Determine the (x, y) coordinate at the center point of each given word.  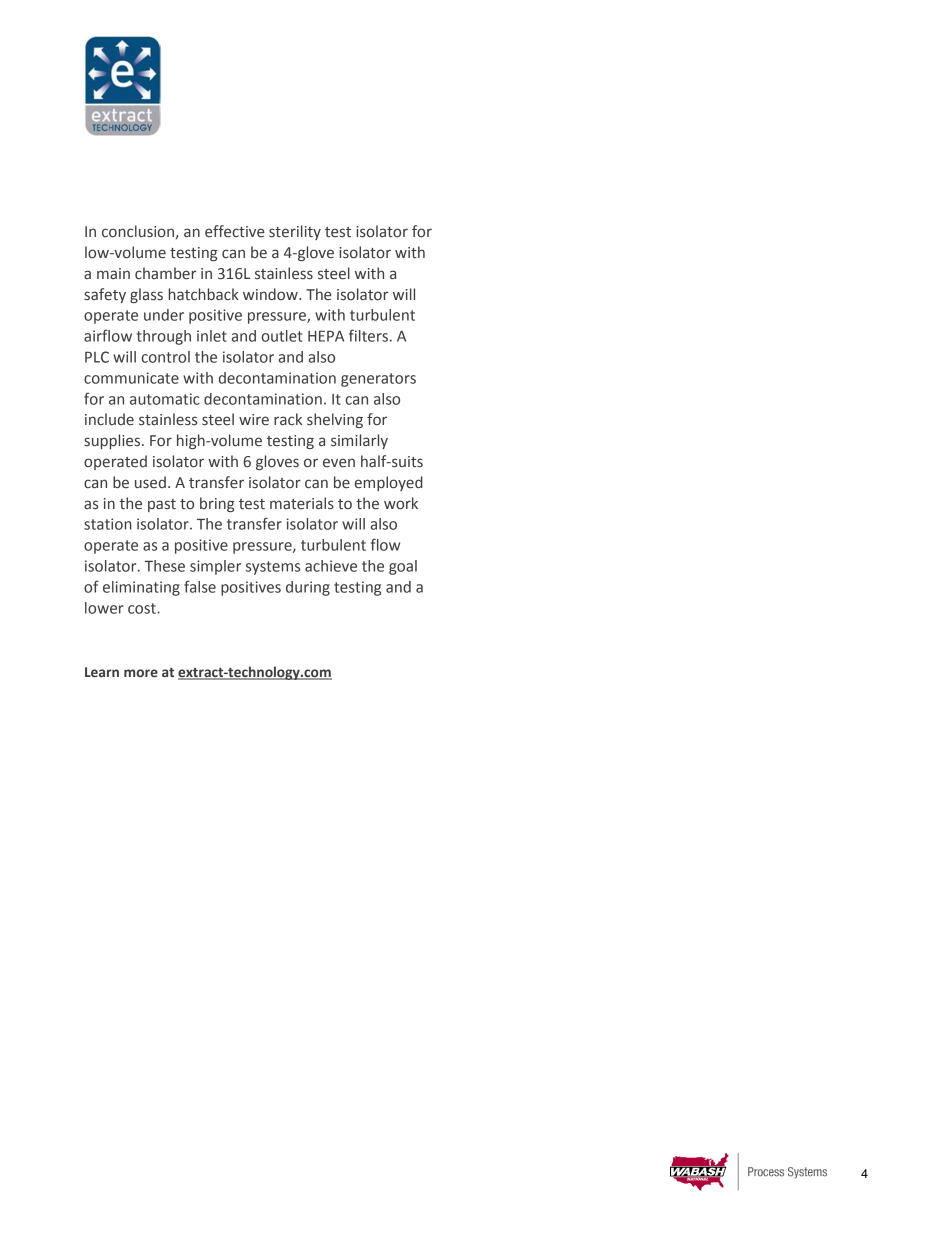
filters (368, 335)
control (165, 357)
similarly (359, 441)
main (113, 273)
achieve (331, 566)
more (141, 673)
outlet (281, 336)
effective (234, 231)
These (165, 566)
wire (254, 420)
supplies (113, 441)
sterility (295, 232)
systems (273, 568)
